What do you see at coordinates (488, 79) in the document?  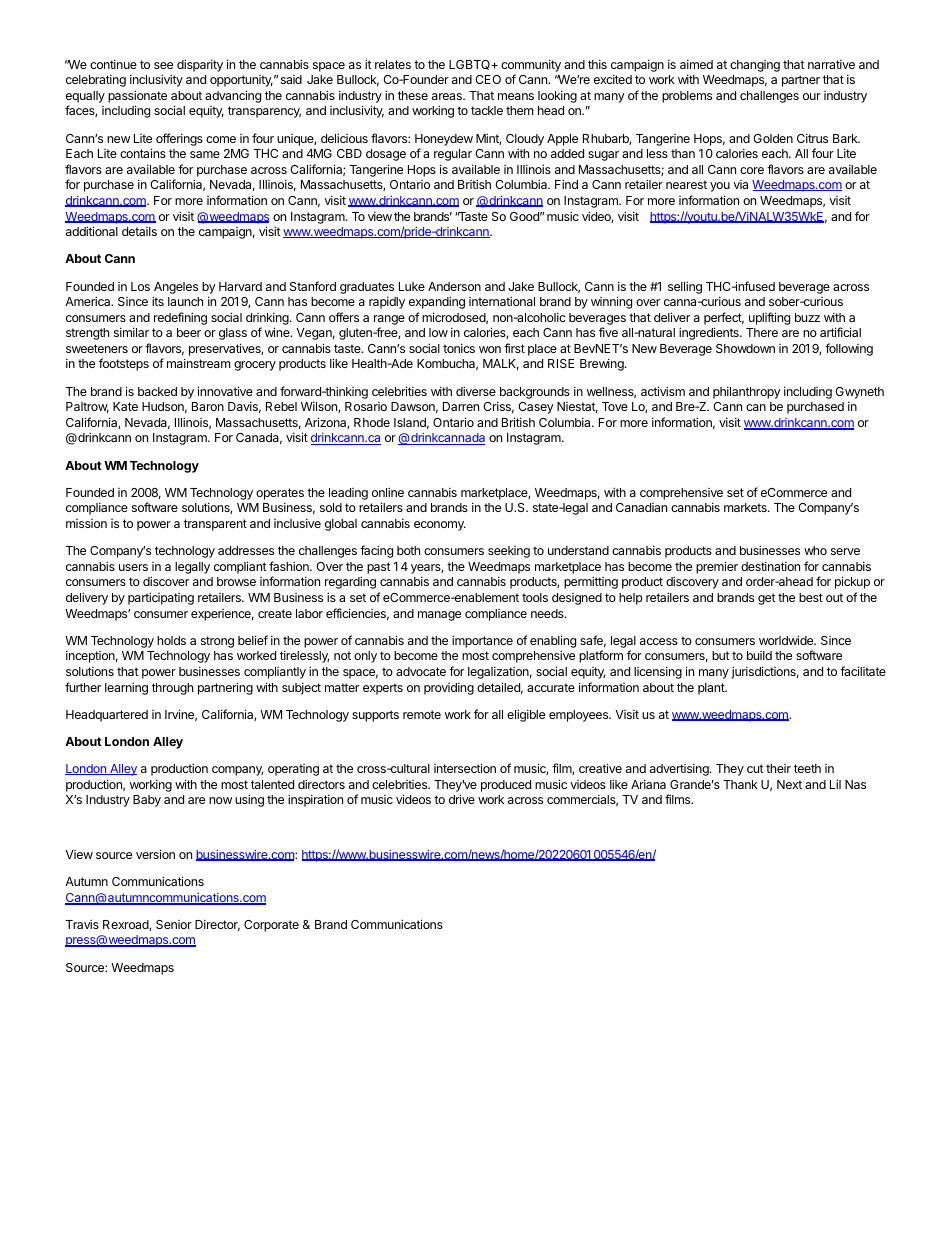 I see `CEO` at bounding box center [488, 79].
